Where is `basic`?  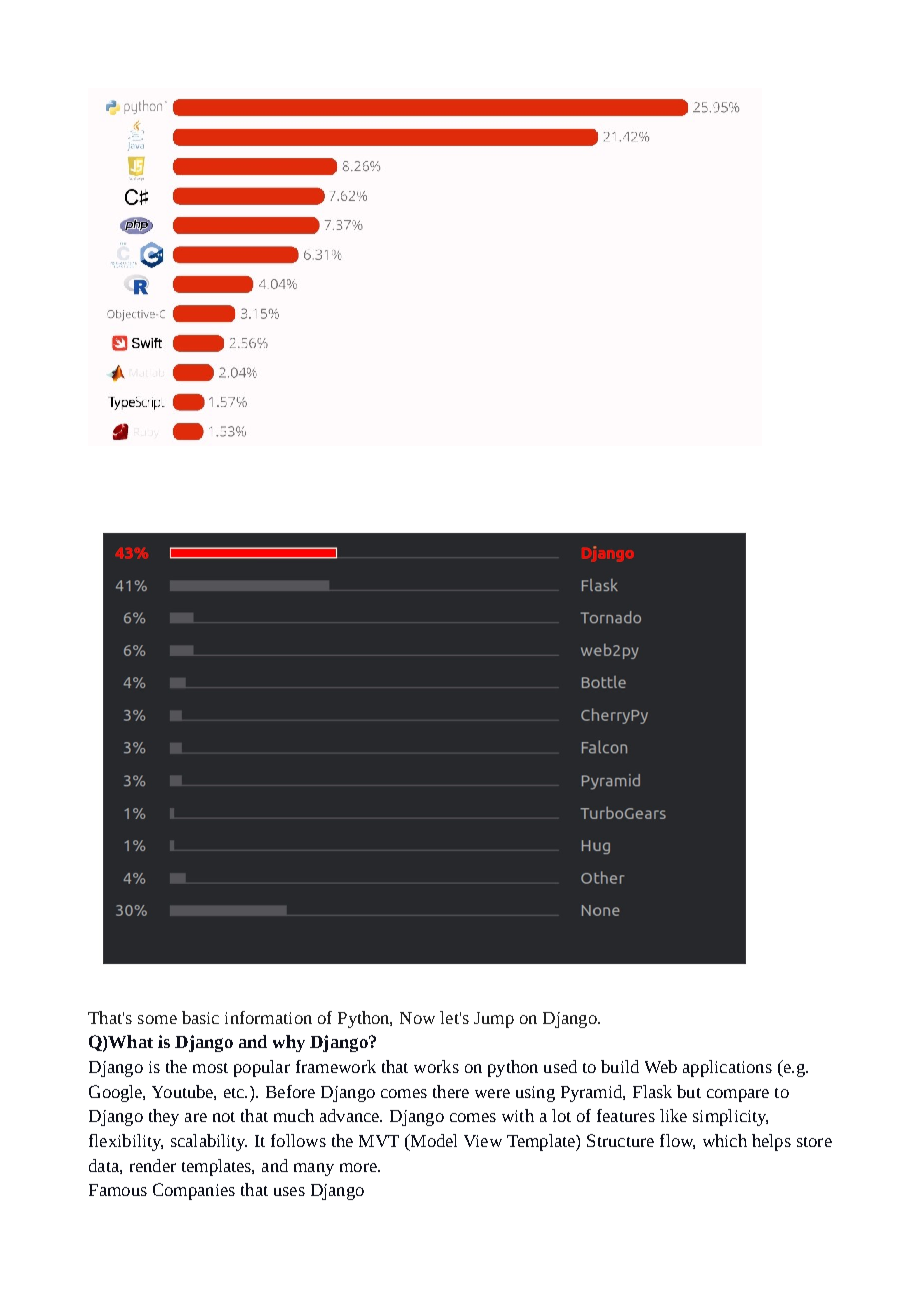 basic is located at coordinates (200, 1017).
